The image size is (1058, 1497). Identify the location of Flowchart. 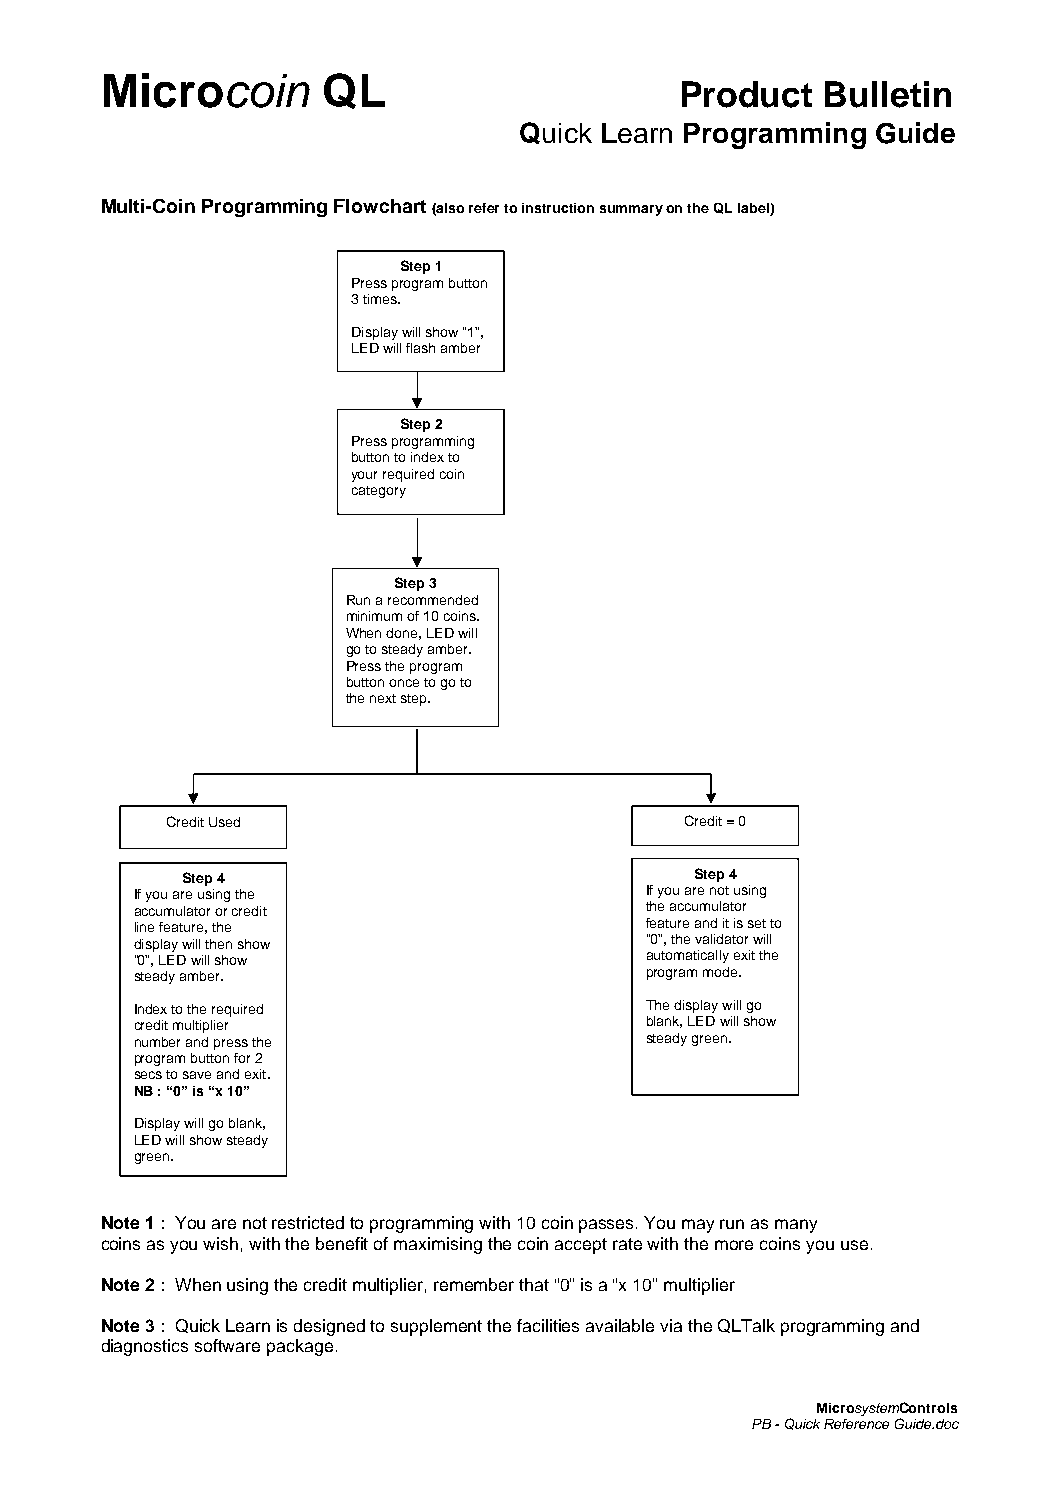
(380, 206).
